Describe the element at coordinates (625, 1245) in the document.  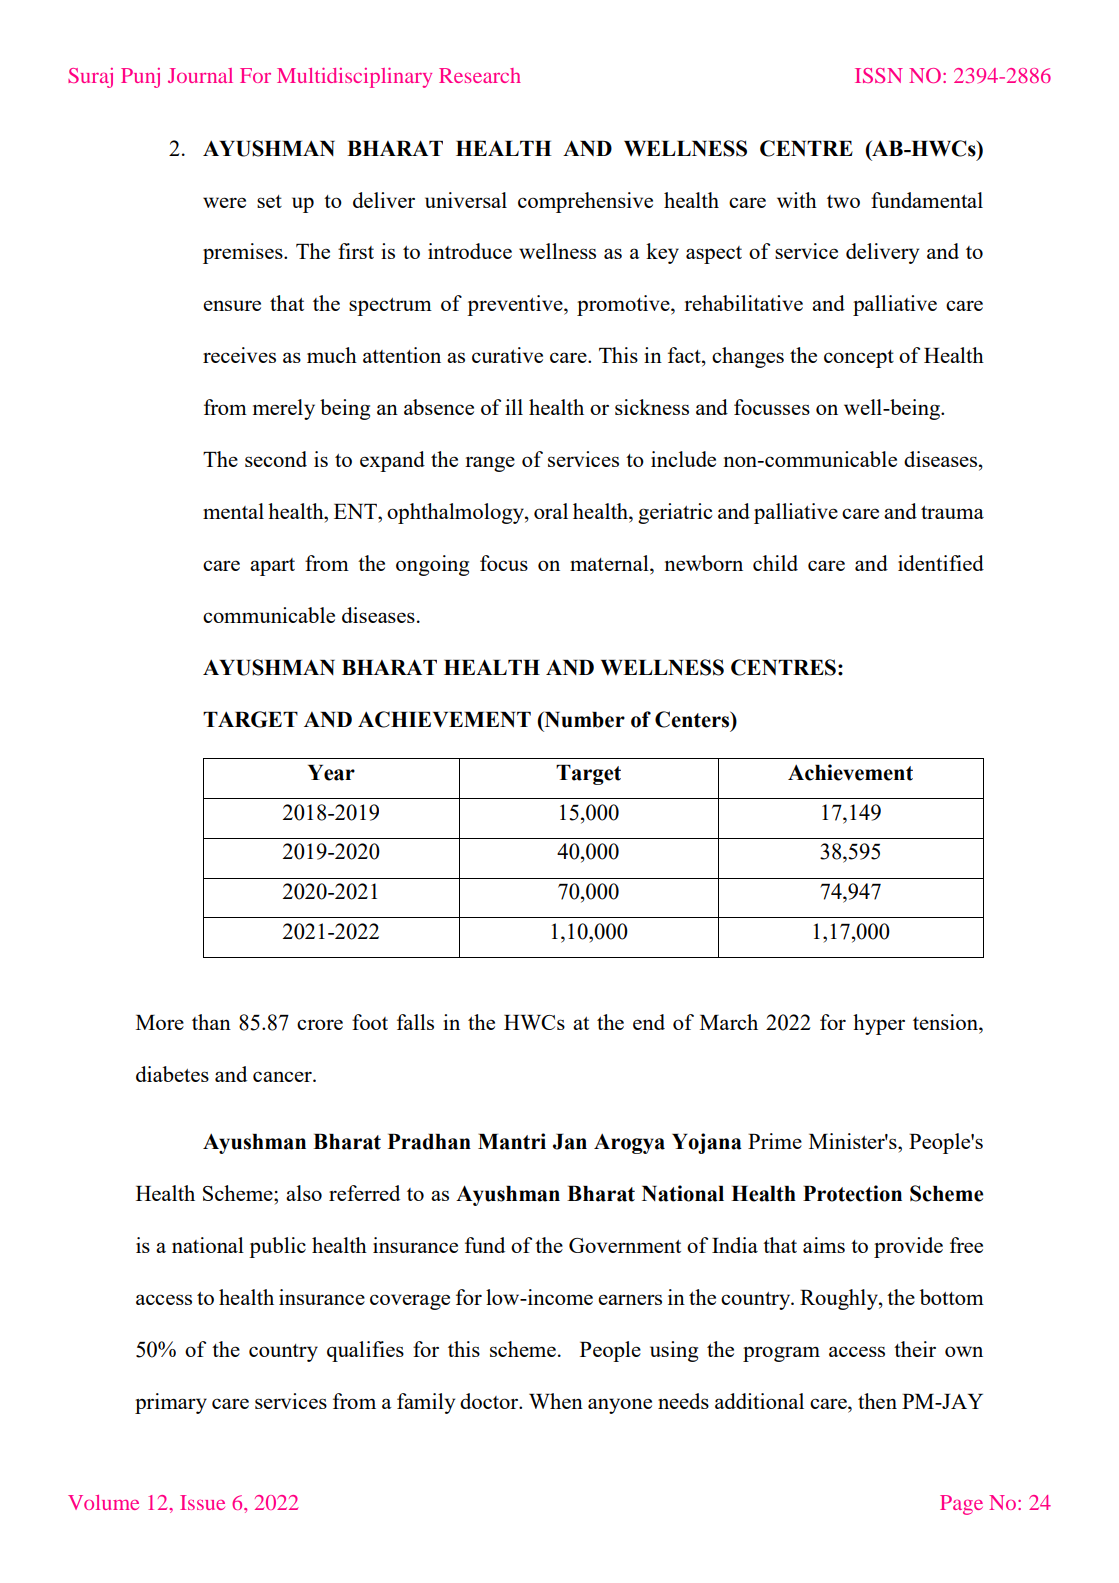
I see `Government` at that location.
